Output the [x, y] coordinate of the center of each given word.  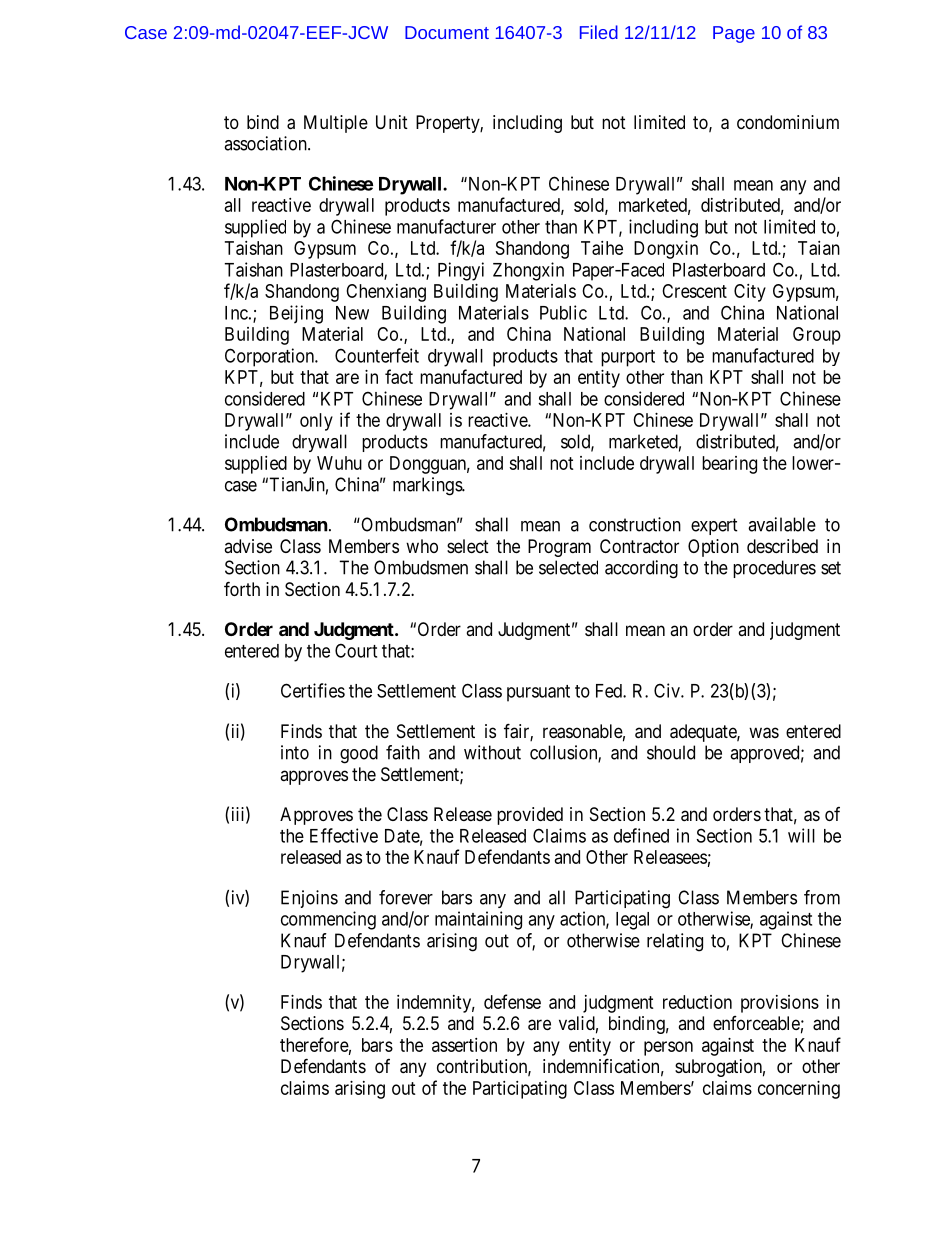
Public [563, 312]
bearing [729, 465]
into [295, 752]
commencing [328, 920]
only [316, 422]
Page [734, 34]
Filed [599, 32]
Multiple [336, 124]
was [764, 733]
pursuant [538, 693]
